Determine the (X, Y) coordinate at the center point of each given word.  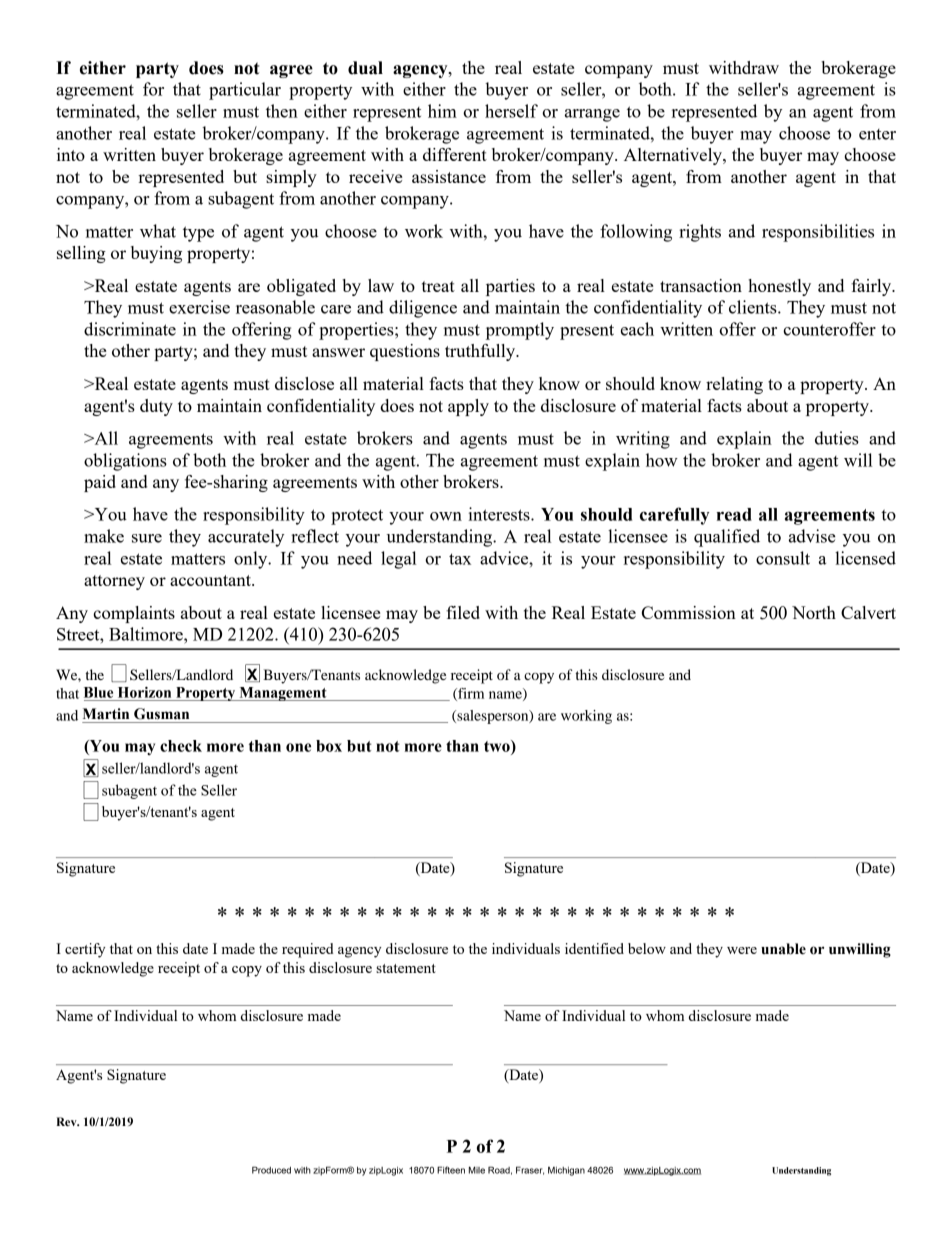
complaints (134, 614)
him (442, 111)
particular (245, 91)
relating (734, 385)
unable (783, 949)
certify (85, 950)
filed (463, 612)
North (814, 612)
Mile (477, 1170)
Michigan (566, 1171)
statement (406, 968)
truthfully (481, 352)
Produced (271, 1170)
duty (156, 407)
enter (877, 134)
